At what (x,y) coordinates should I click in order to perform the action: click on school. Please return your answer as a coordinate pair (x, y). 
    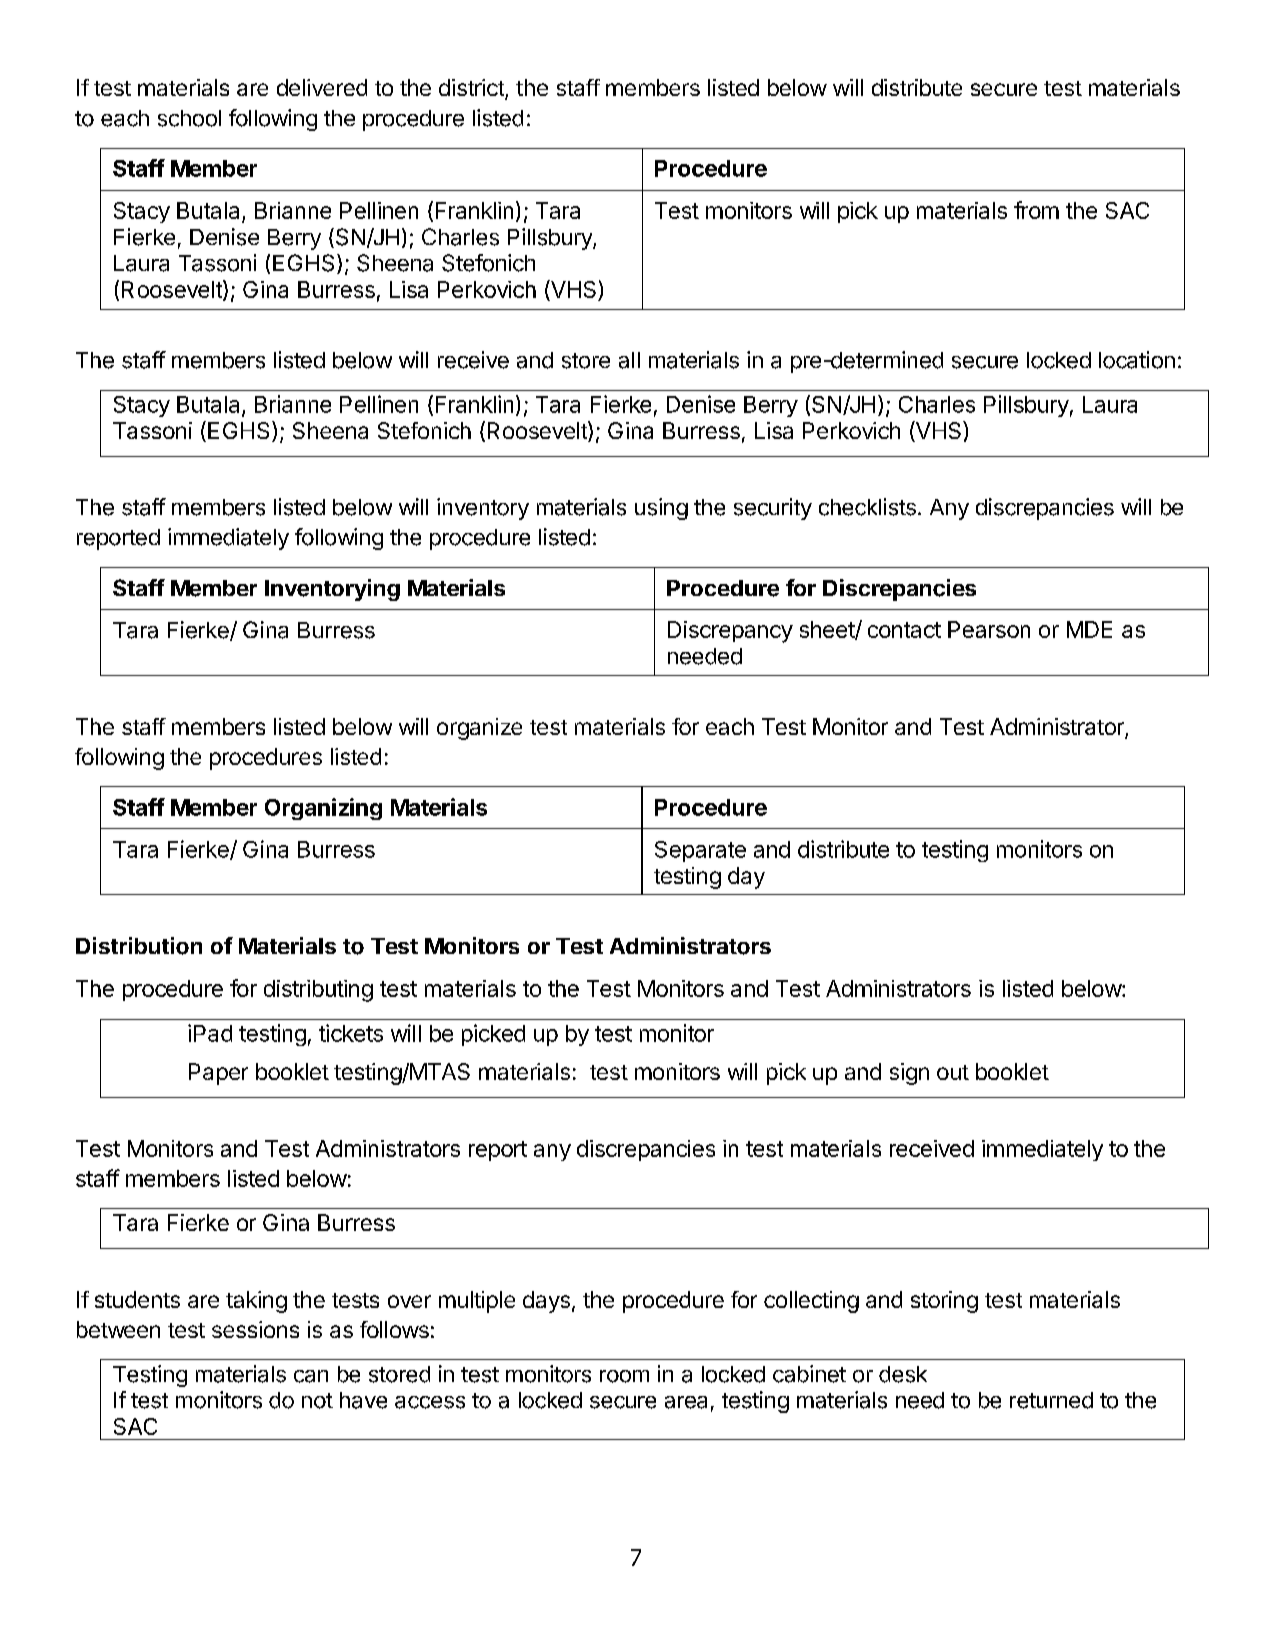
    Looking at the image, I should click on (189, 118).
